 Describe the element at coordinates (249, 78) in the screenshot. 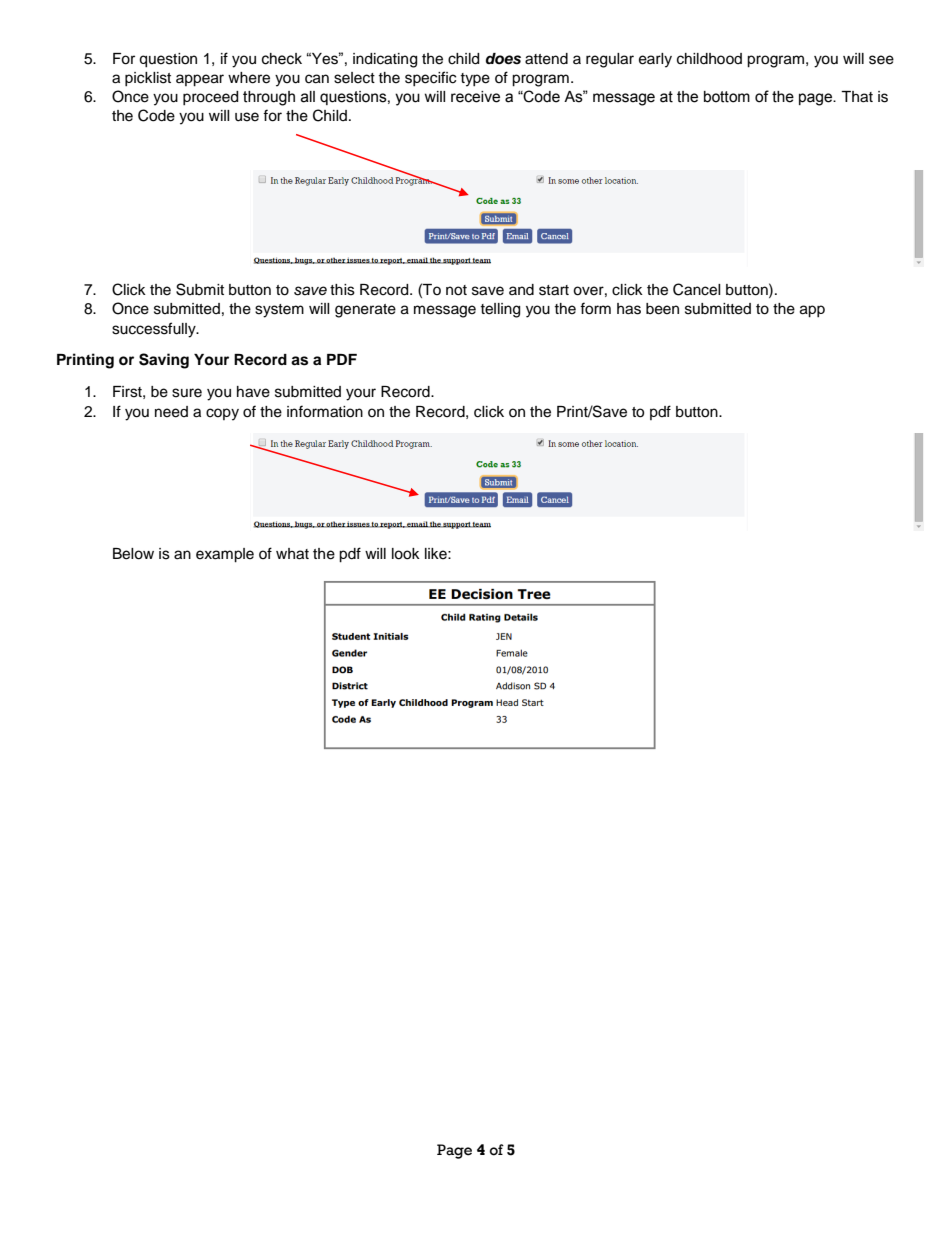

I see `where` at that location.
